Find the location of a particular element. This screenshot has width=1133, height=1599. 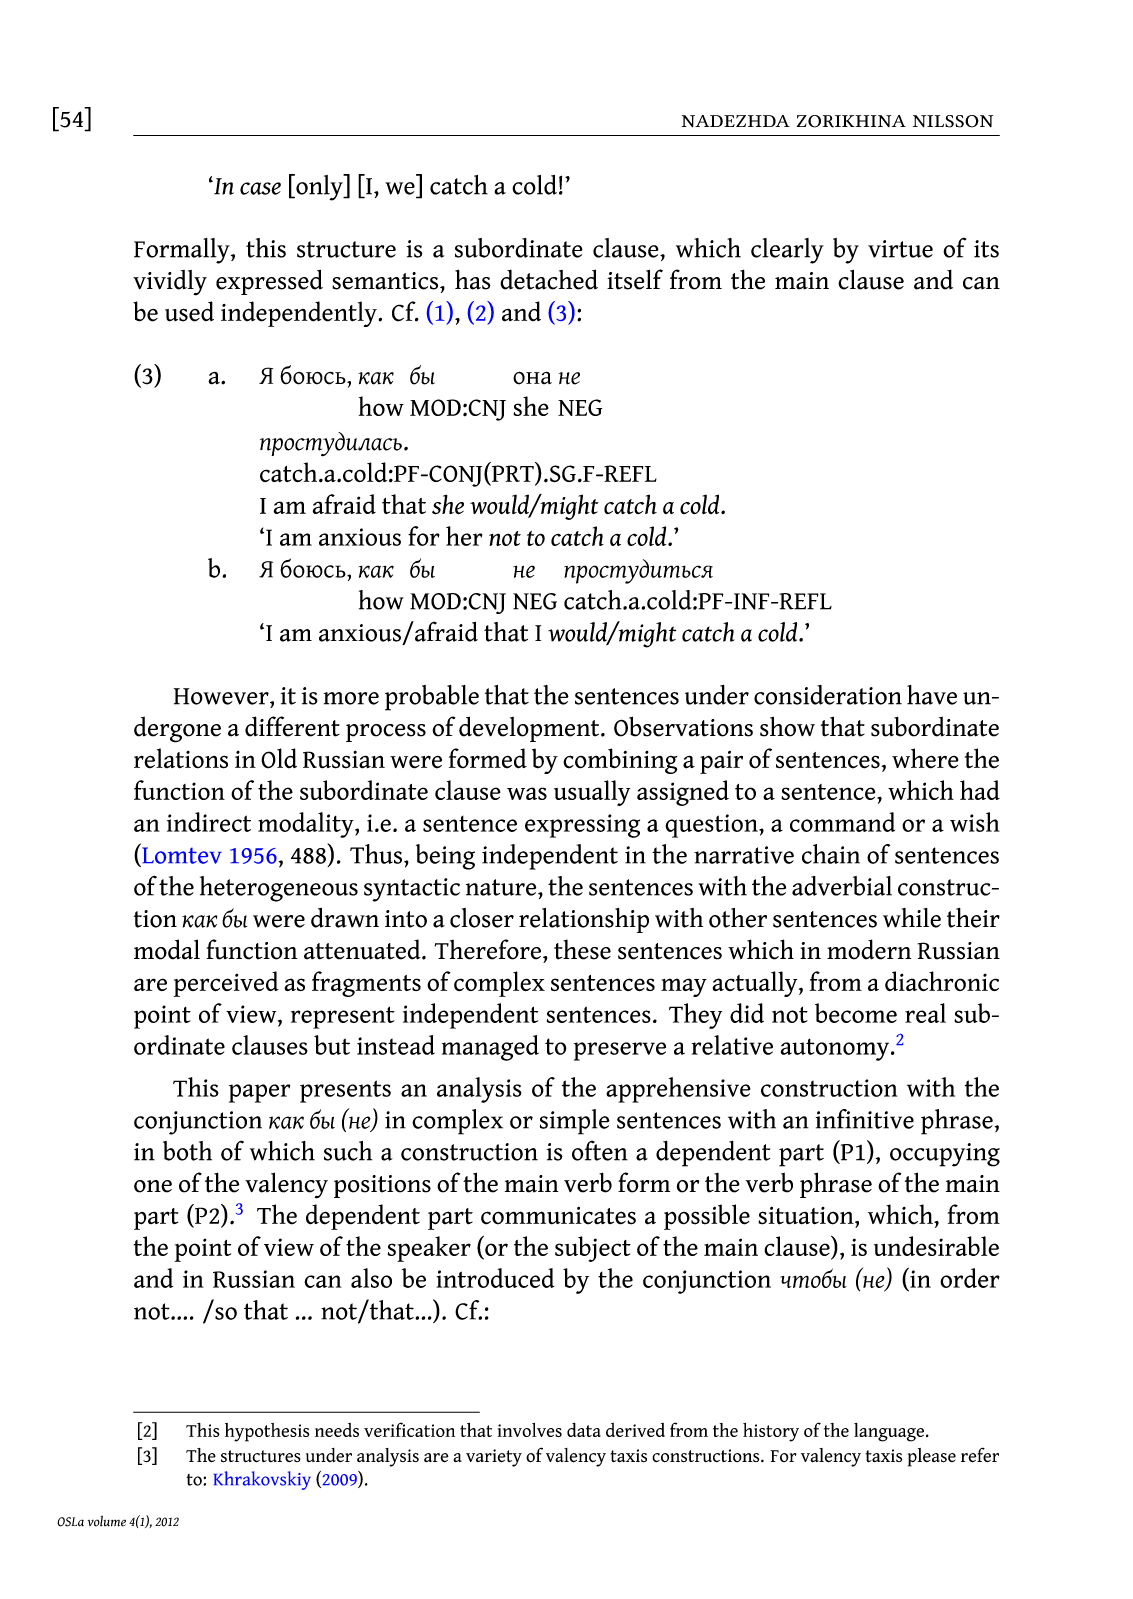

variety is located at coordinates (494, 1458).
